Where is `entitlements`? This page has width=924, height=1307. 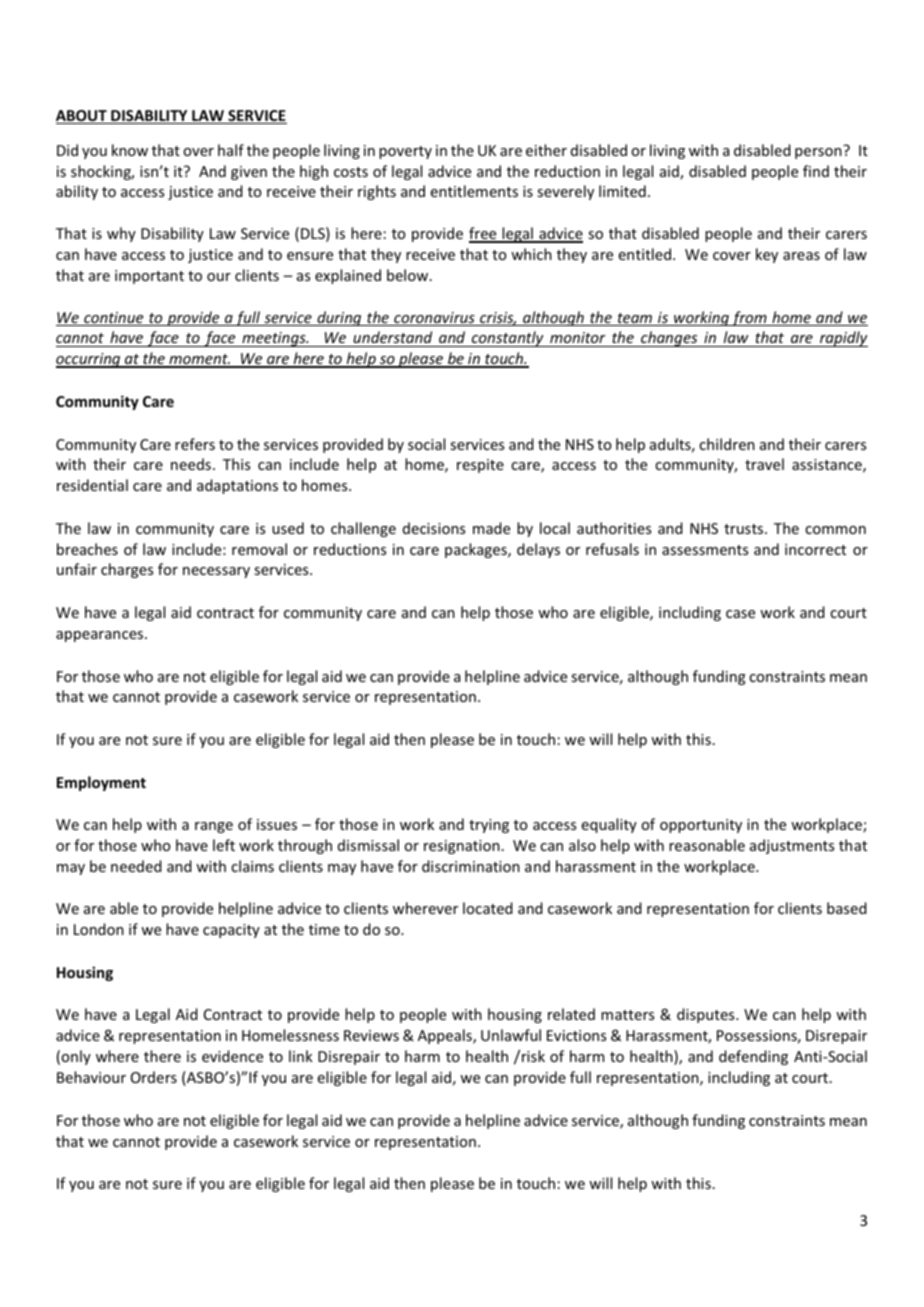 entitlements is located at coordinates (474, 191).
